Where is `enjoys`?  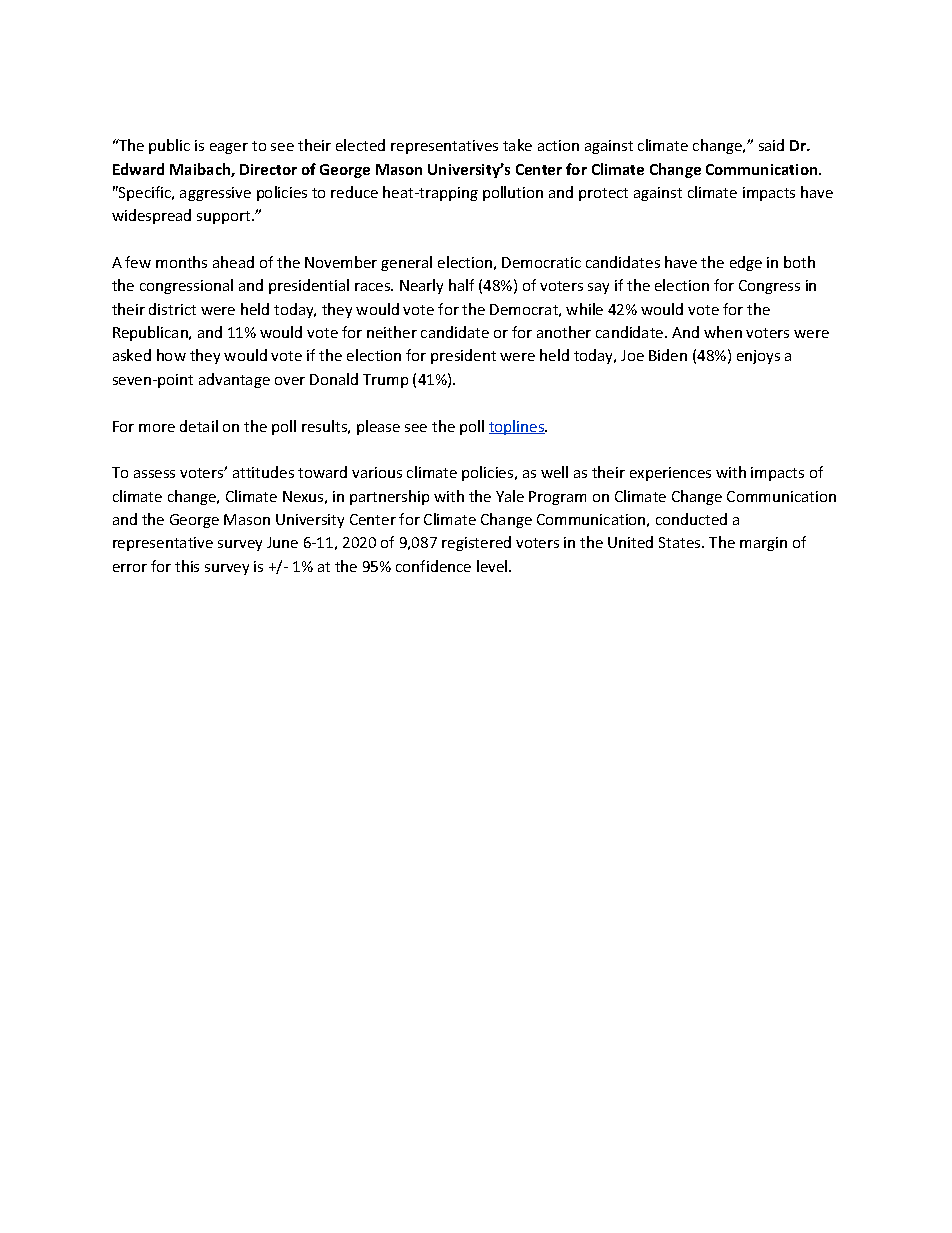
enjoys is located at coordinates (758, 357).
